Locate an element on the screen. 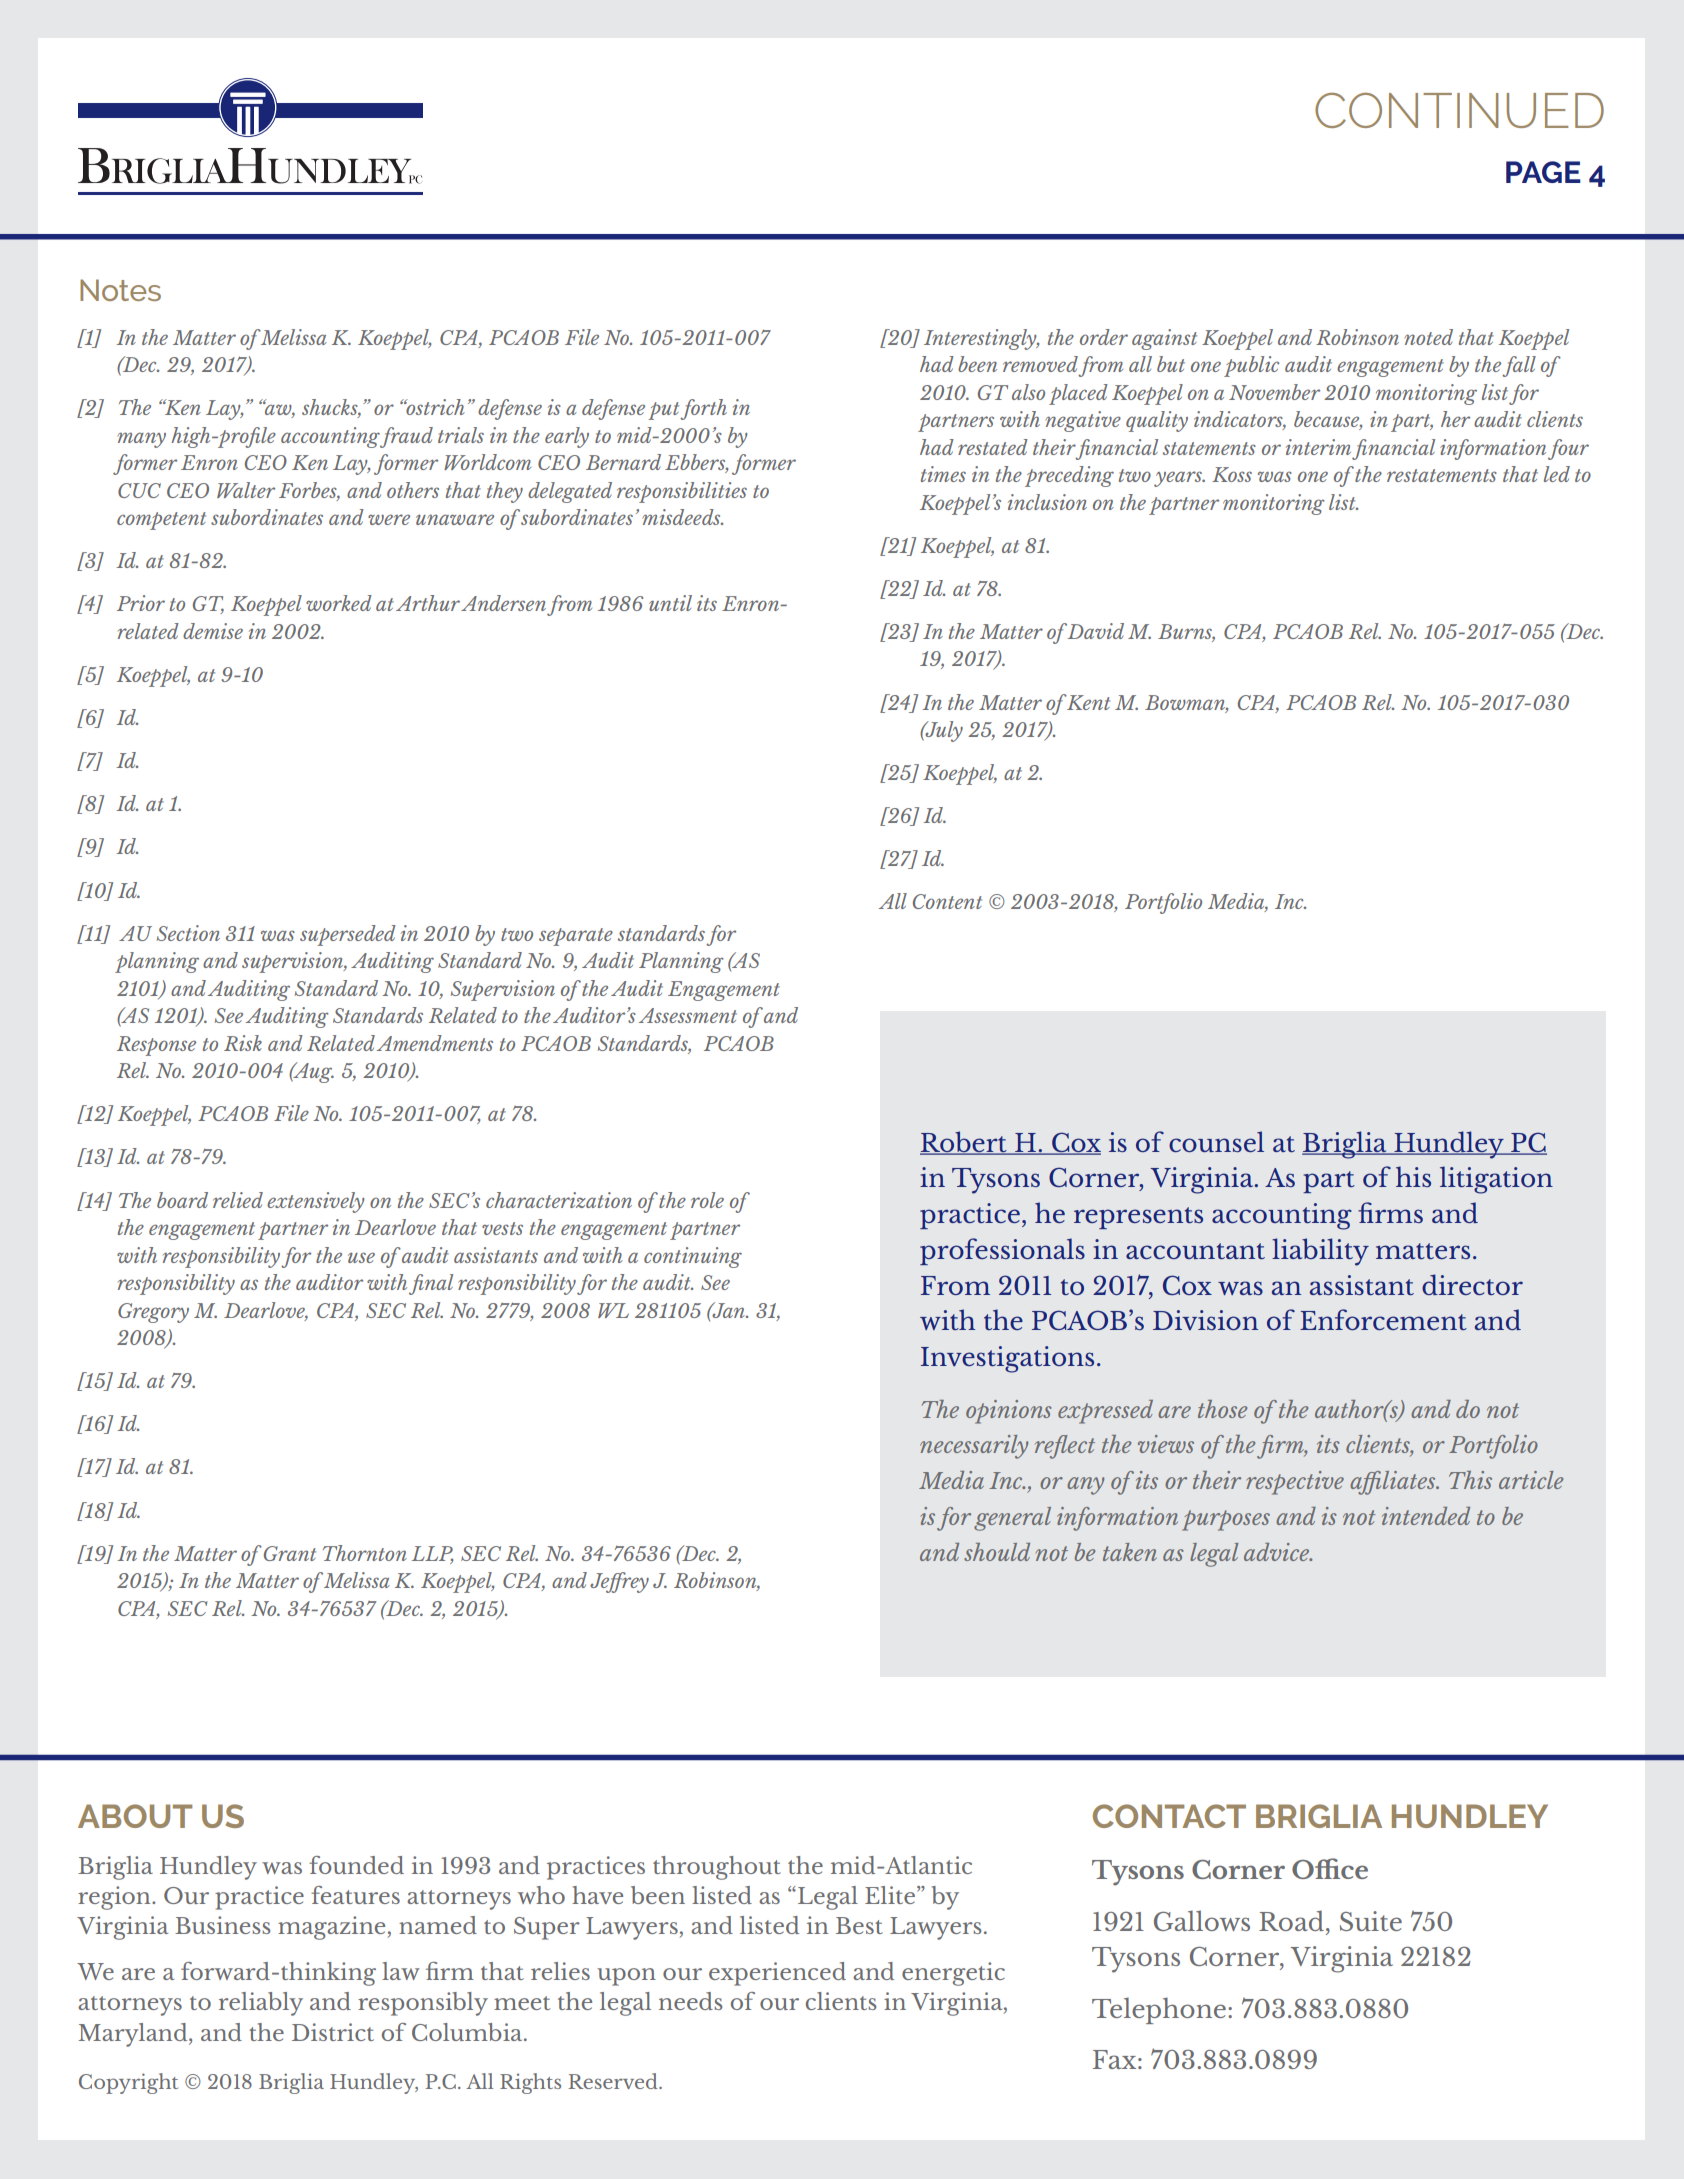  experienced is located at coordinates (777, 1974).
